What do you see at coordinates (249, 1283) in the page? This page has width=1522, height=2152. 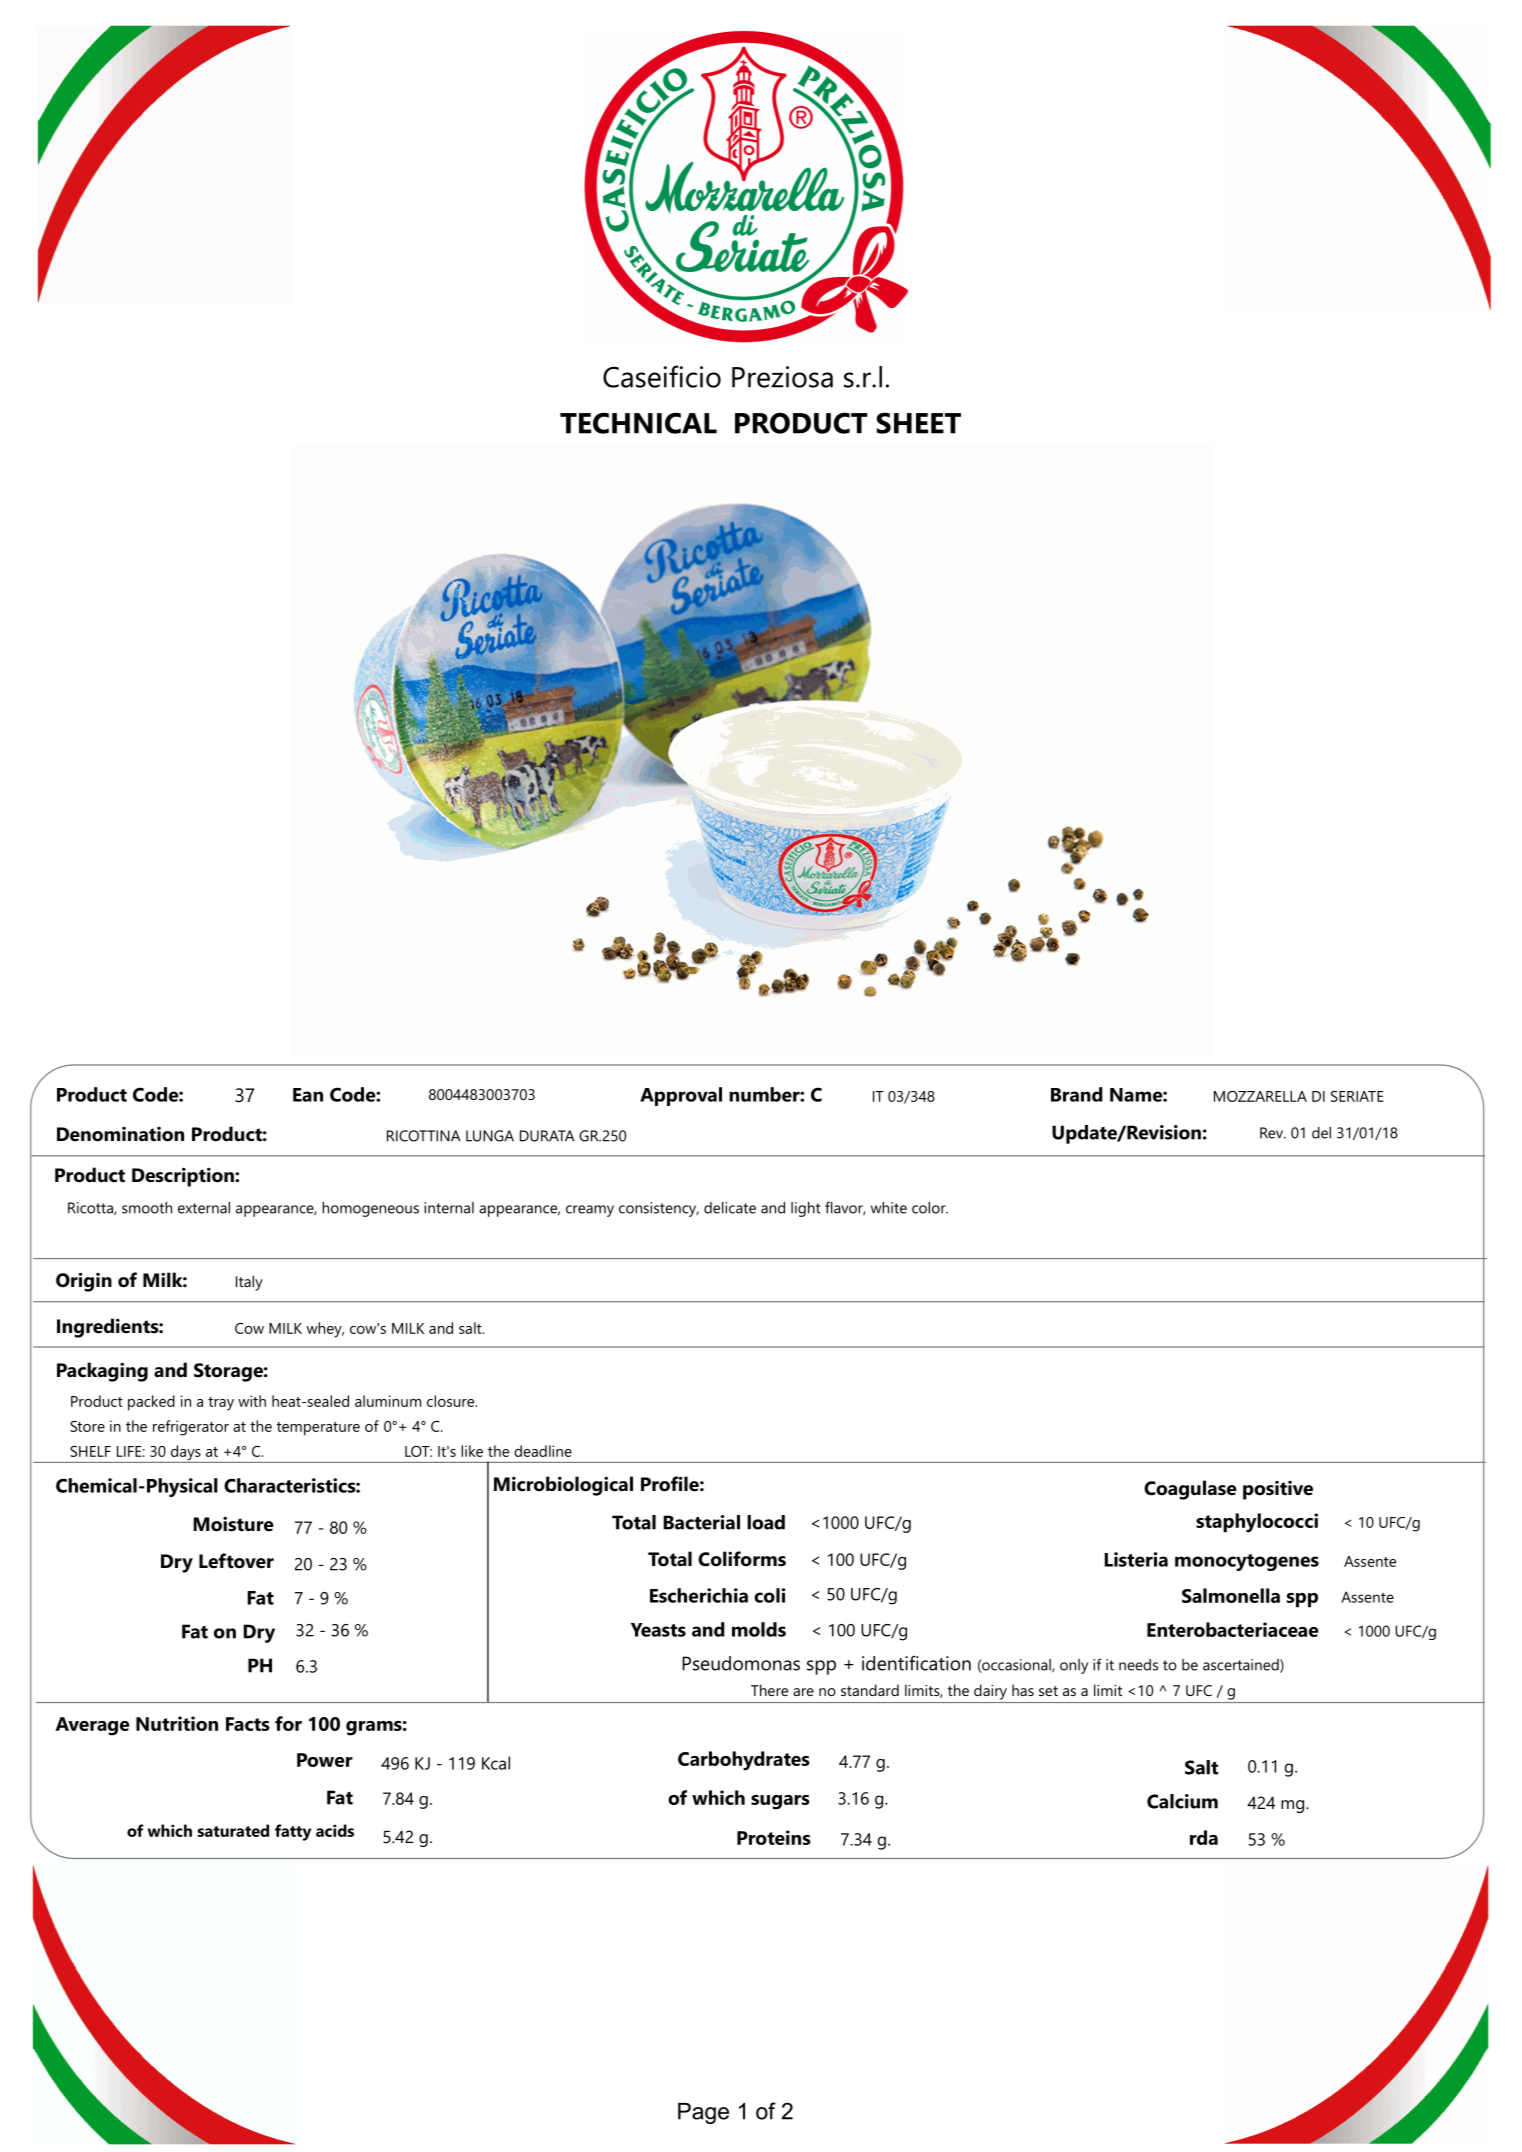 I see `Italy` at bounding box center [249, 1283].
